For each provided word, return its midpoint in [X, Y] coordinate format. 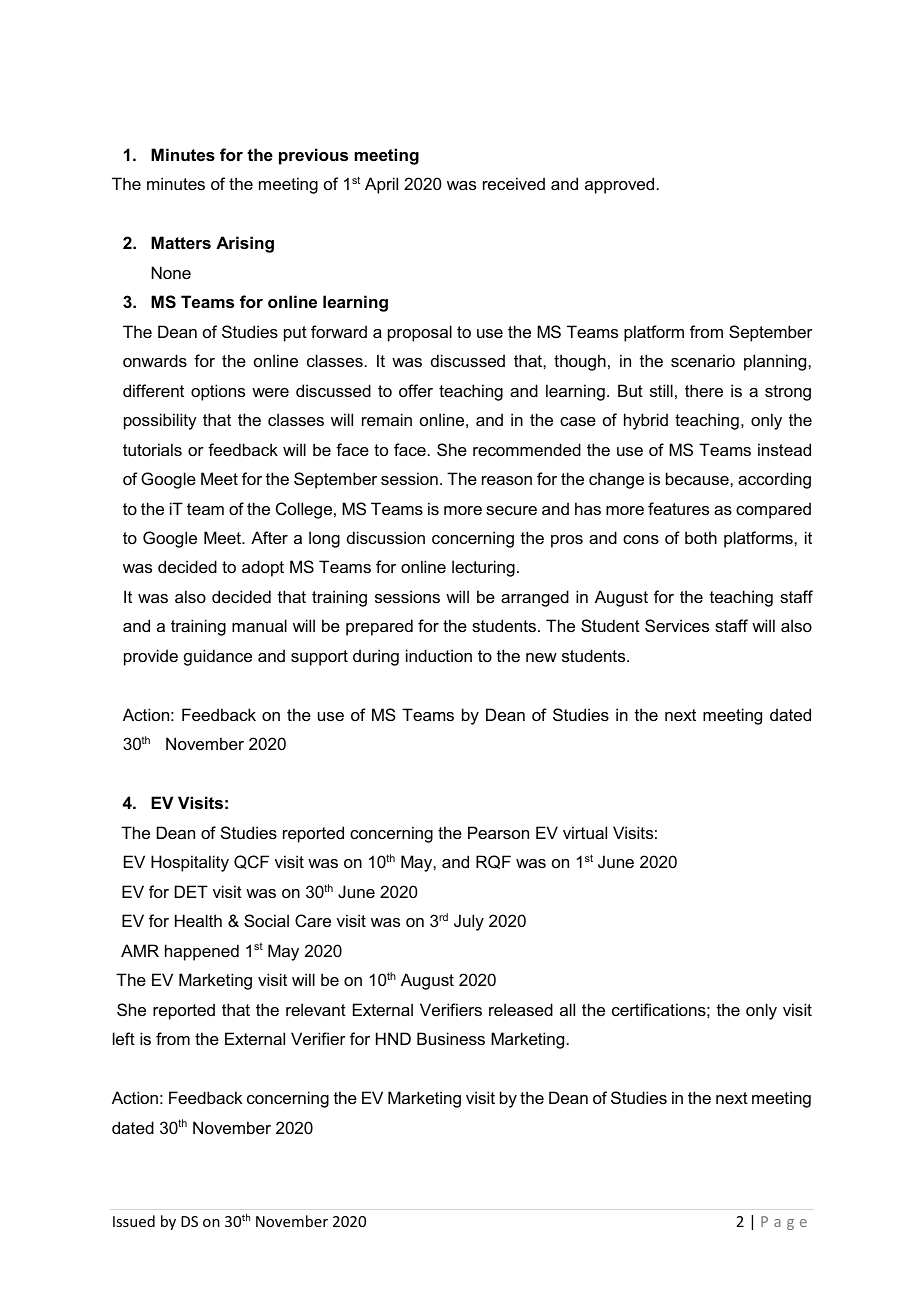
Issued [134, 1221]
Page [784, 1223]
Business [451, 1038]
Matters [181, 242]
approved [619, 185]
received [514, 183]
